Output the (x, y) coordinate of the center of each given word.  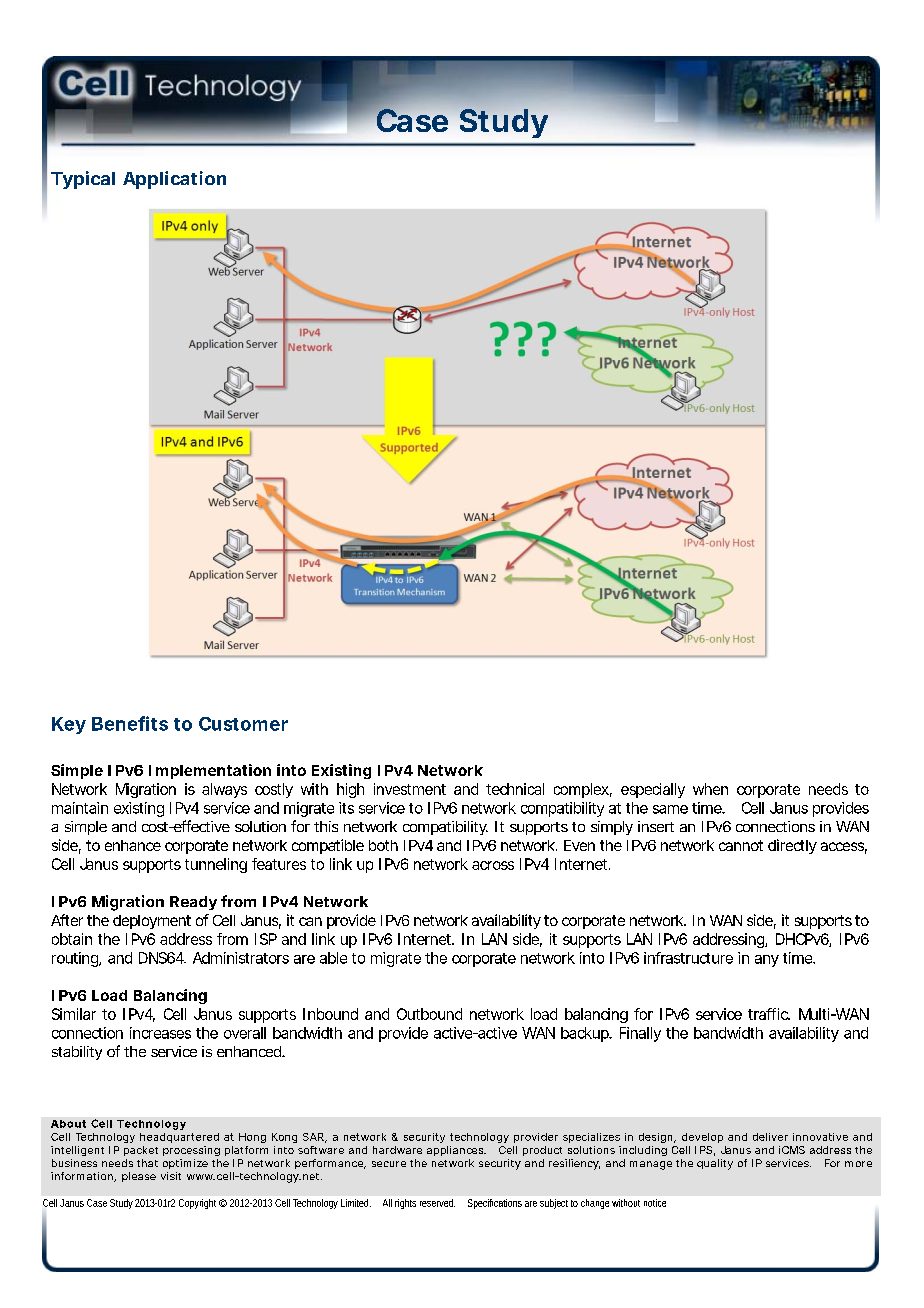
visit (171, 1176)
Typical (83, 180)
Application (174, 180)
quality (715, 1164)
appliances (456, 1151)
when (710, 789)
